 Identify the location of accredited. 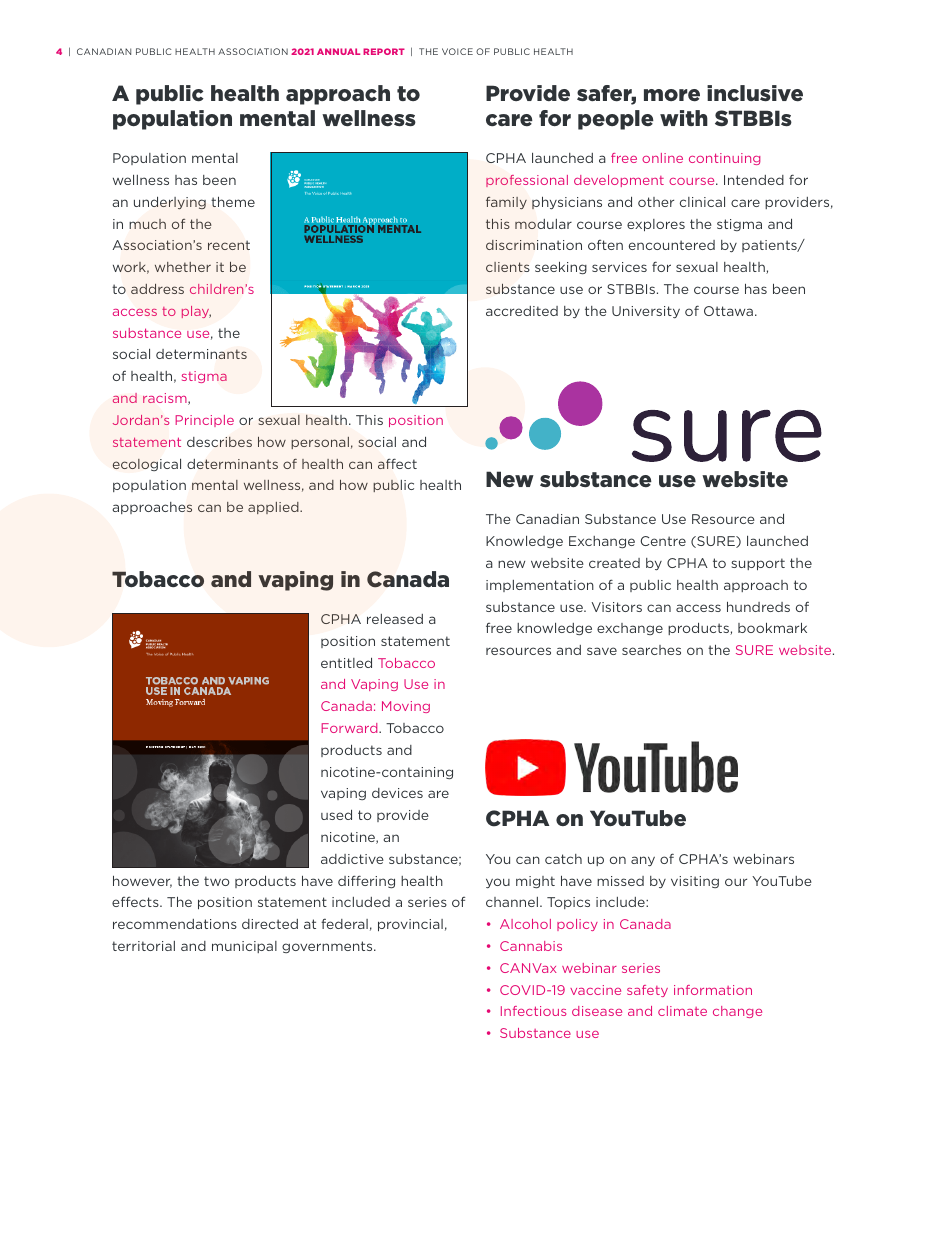
(522, 311).
